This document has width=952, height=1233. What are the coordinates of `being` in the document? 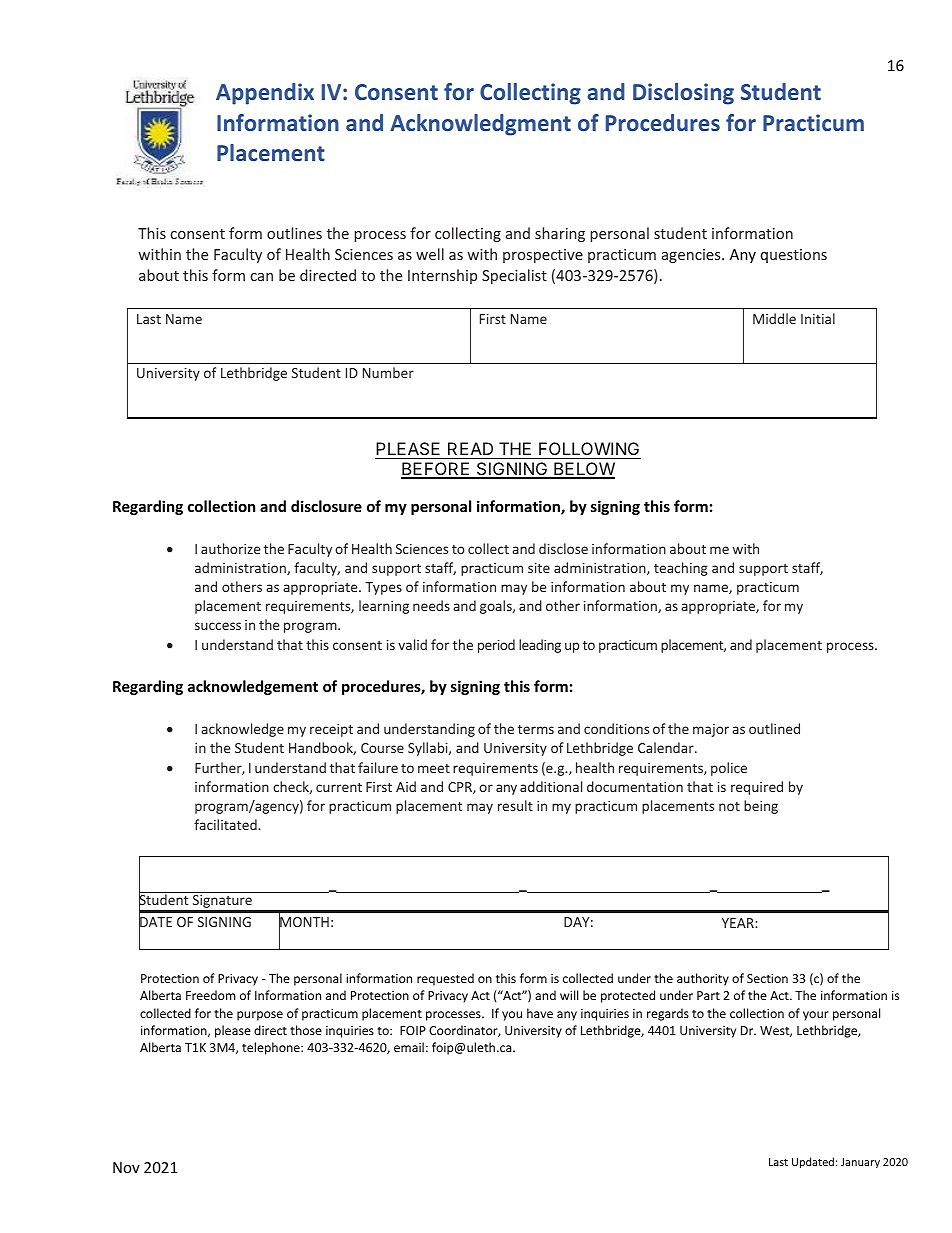 It's located at (761, 807).
